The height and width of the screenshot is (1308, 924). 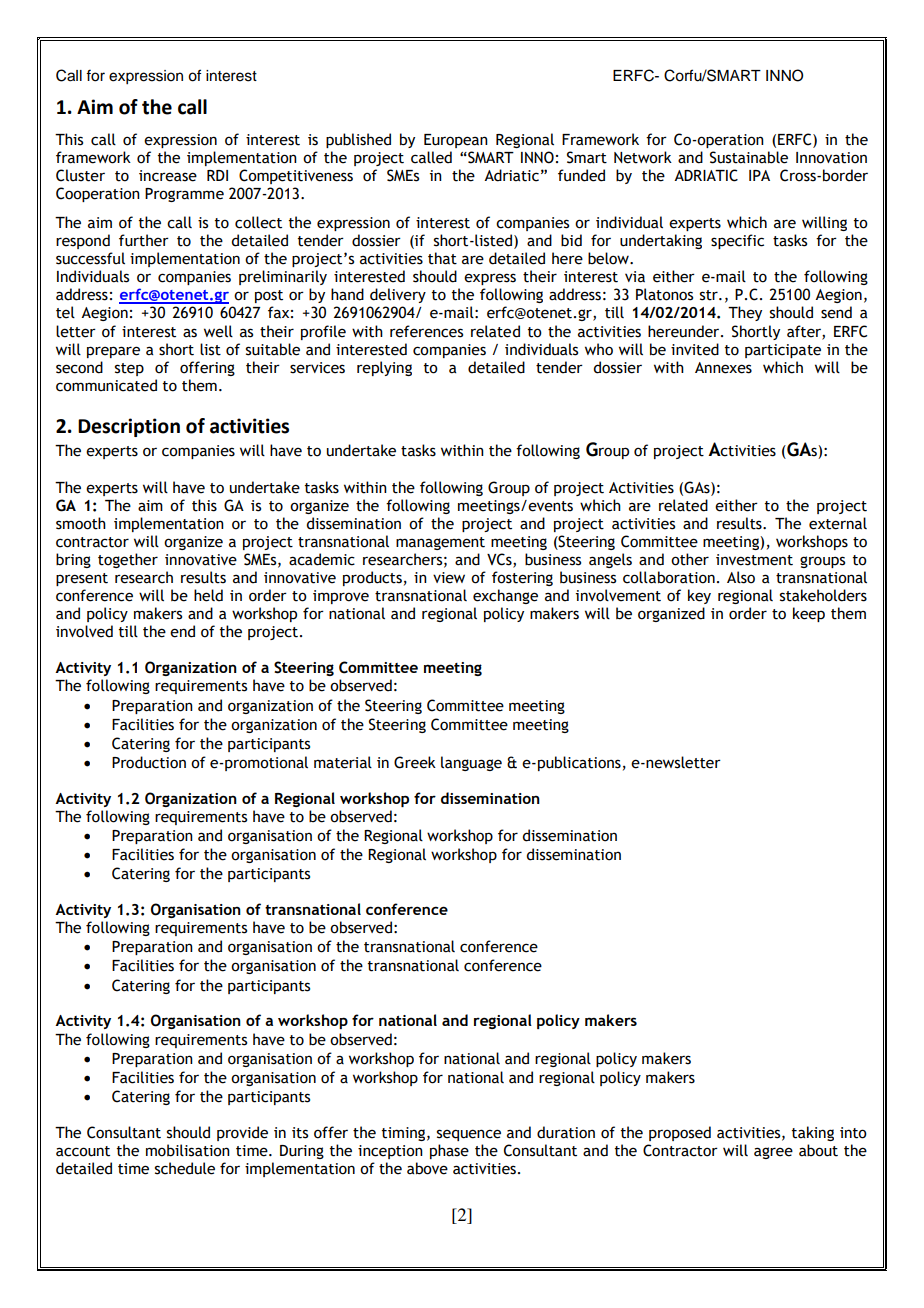 I want to click on Sustainable, so click(x=749, y=157).
